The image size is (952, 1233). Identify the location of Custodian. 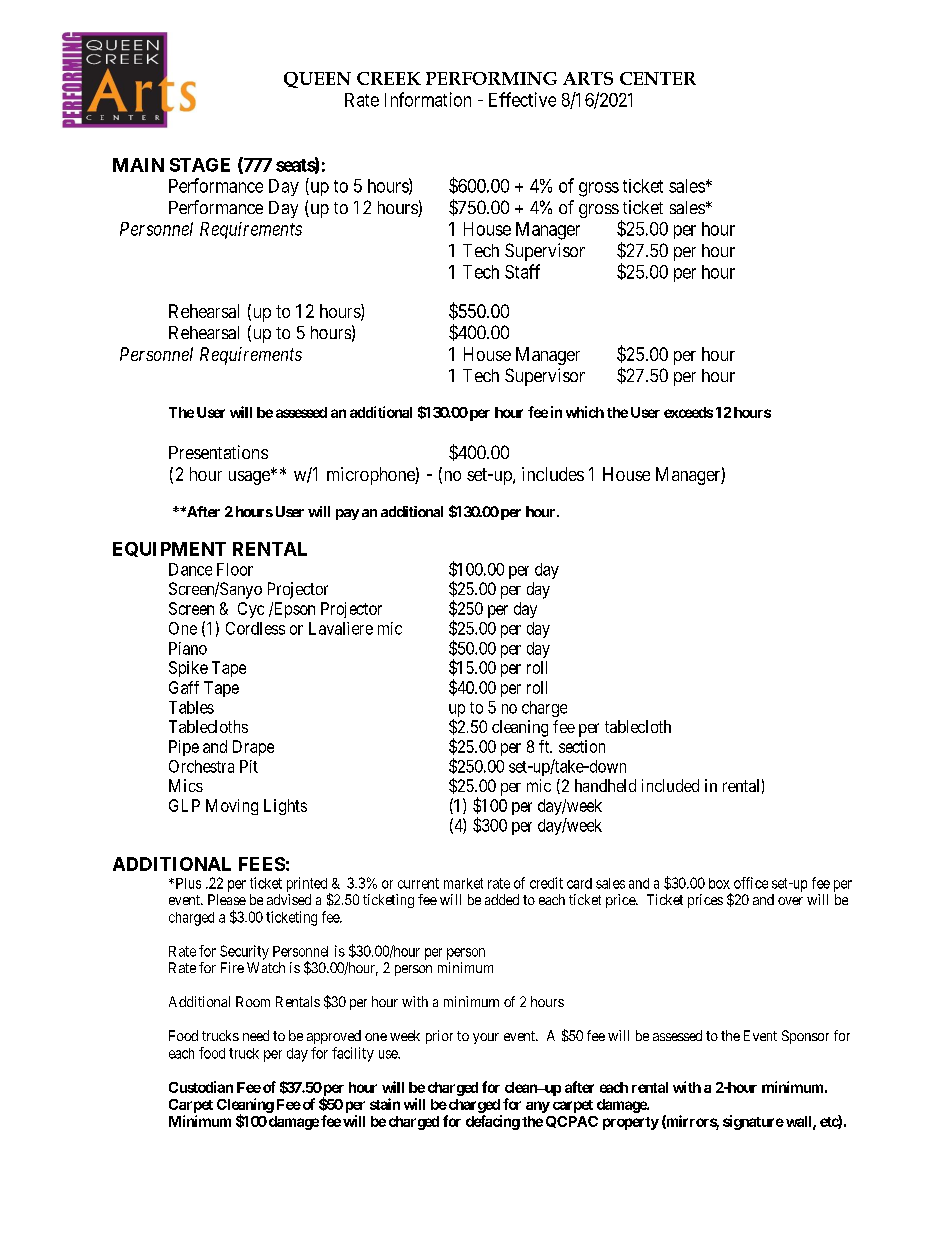
(201, 1087).
